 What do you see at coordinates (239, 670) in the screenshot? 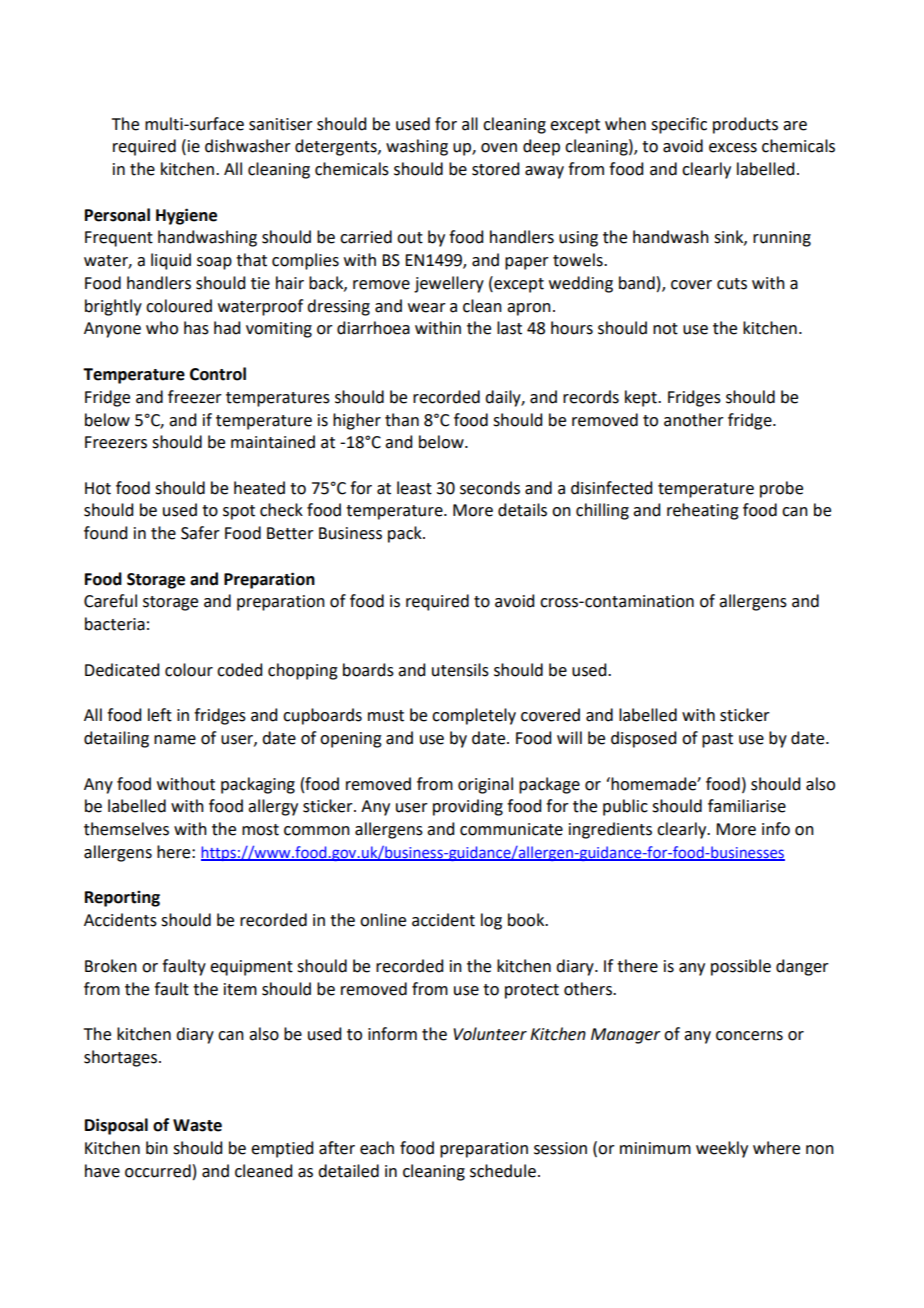
I see `coded` at bounding box center [239, 670].
